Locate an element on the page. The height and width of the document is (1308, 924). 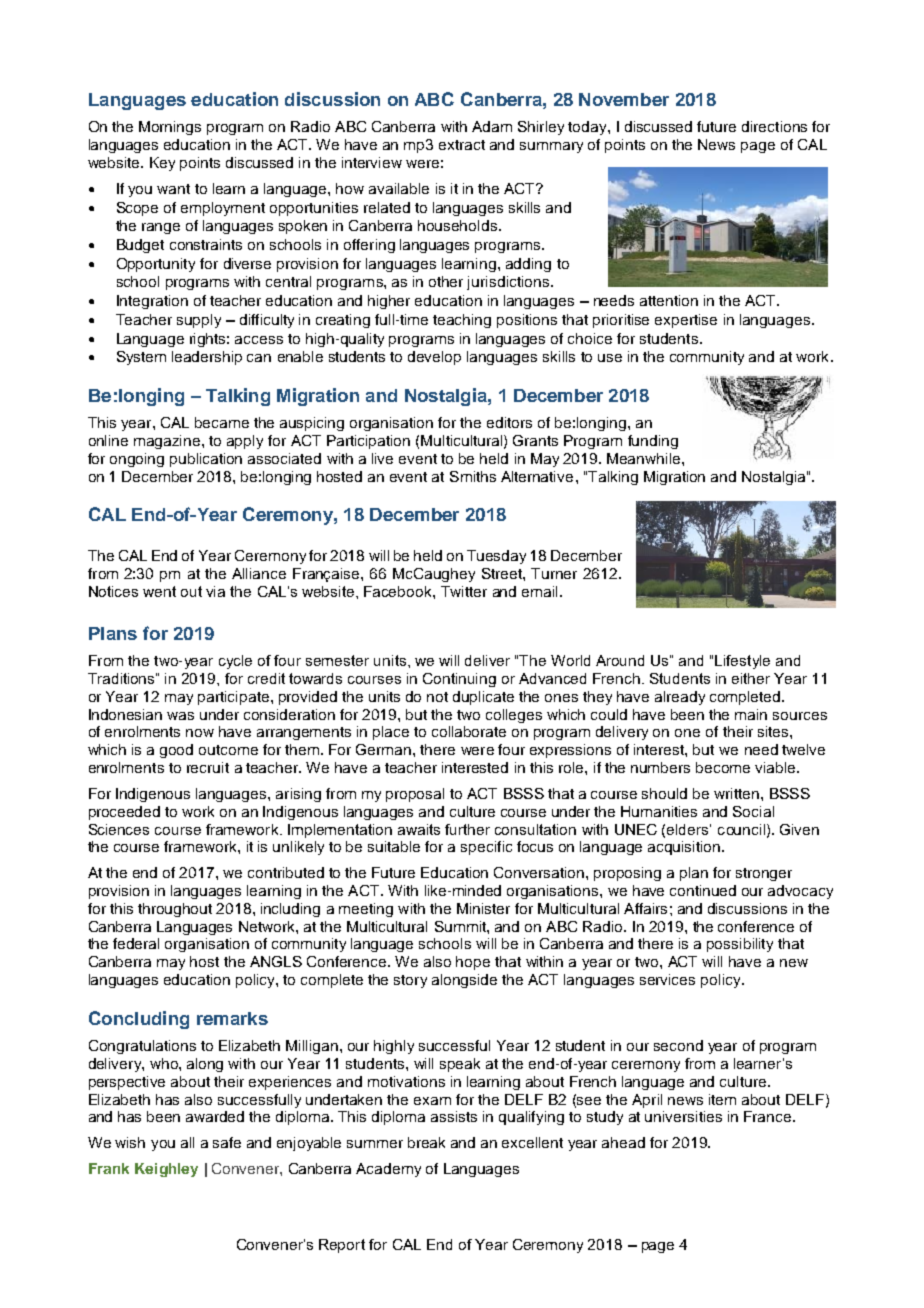
throughout is located at coordinates (175, 910).
